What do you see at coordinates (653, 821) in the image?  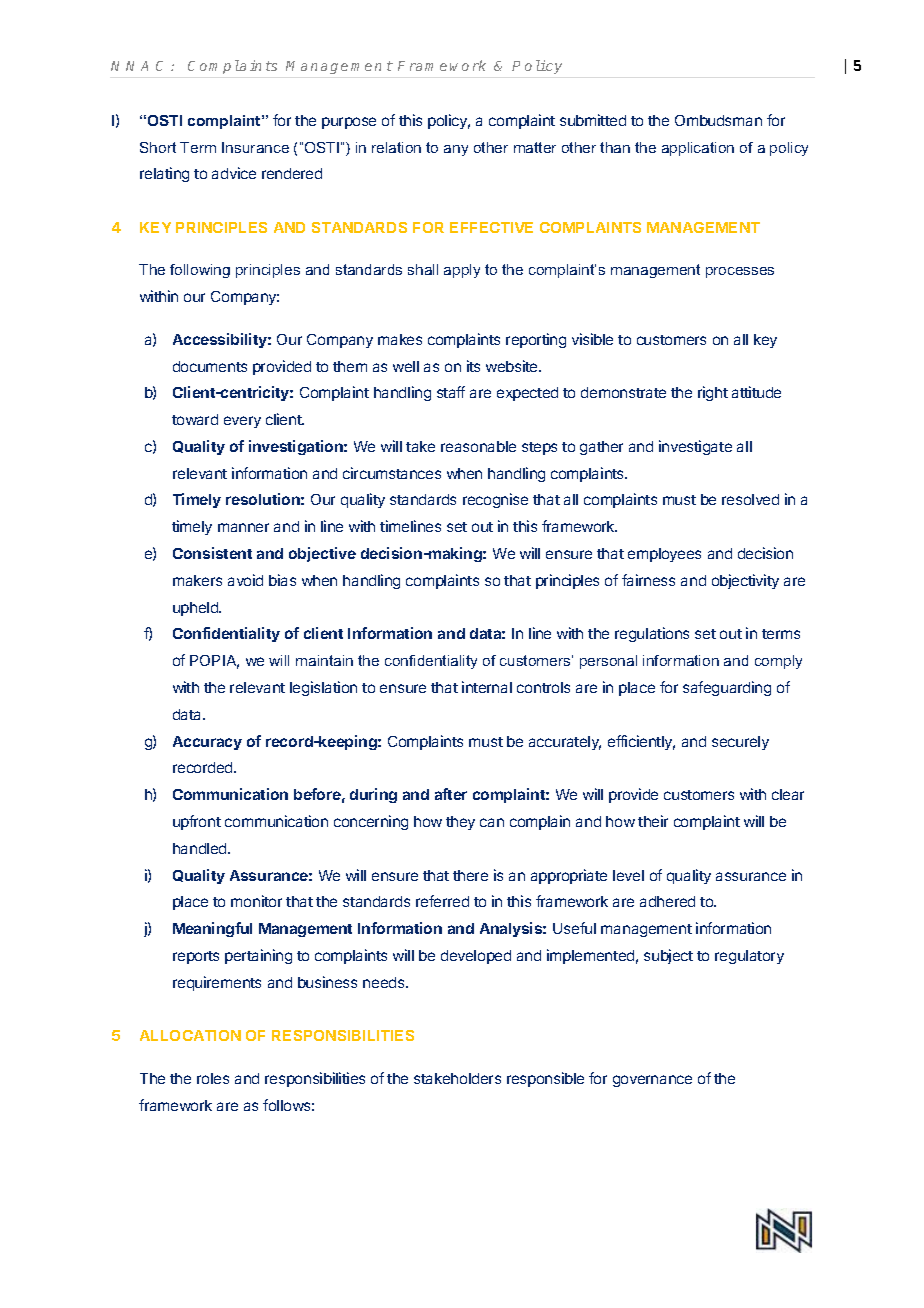 I see `their` at bounding box center [653, 821].
